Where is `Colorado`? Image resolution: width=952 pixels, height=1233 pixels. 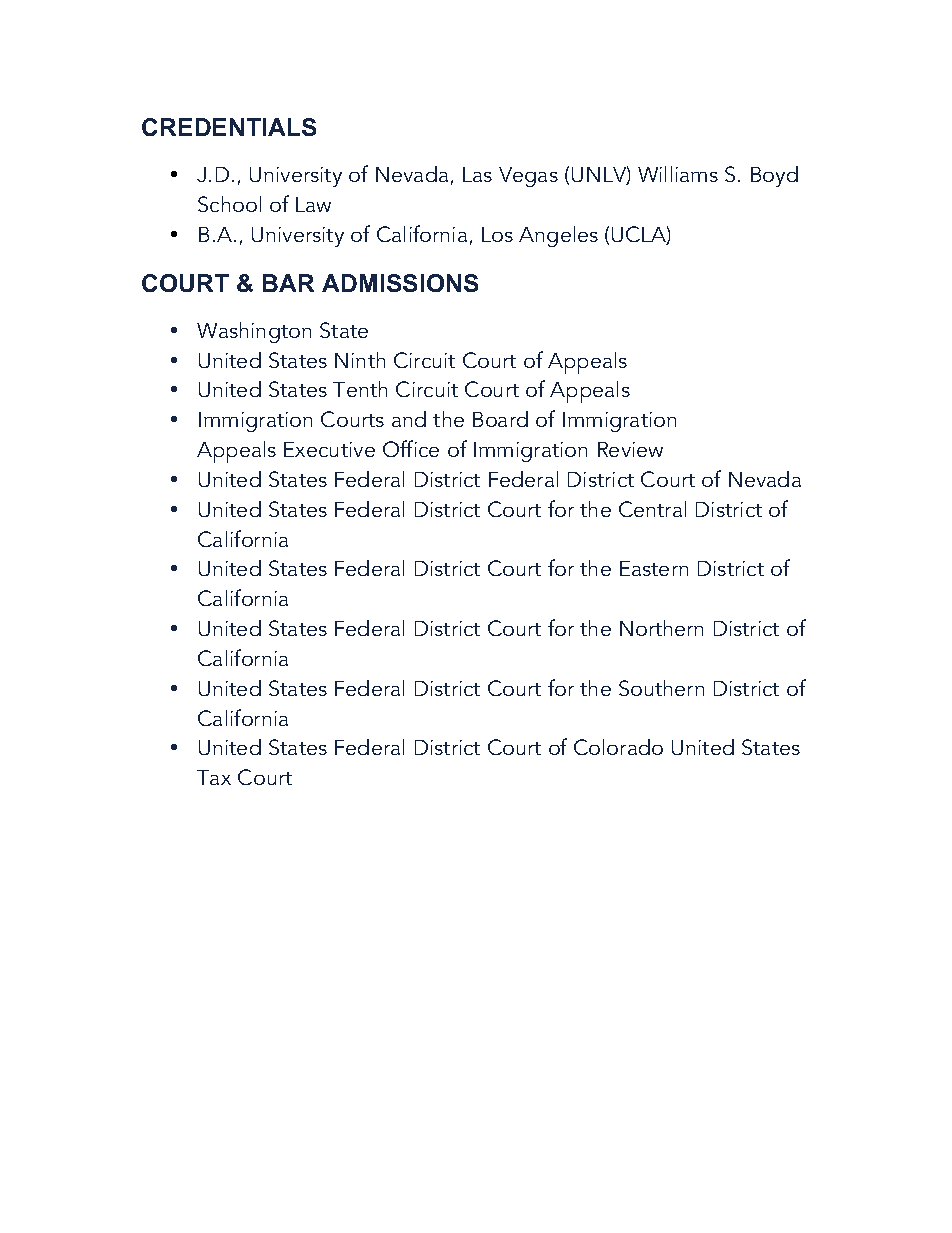 Colorado is located at coordinates (618, 747).
